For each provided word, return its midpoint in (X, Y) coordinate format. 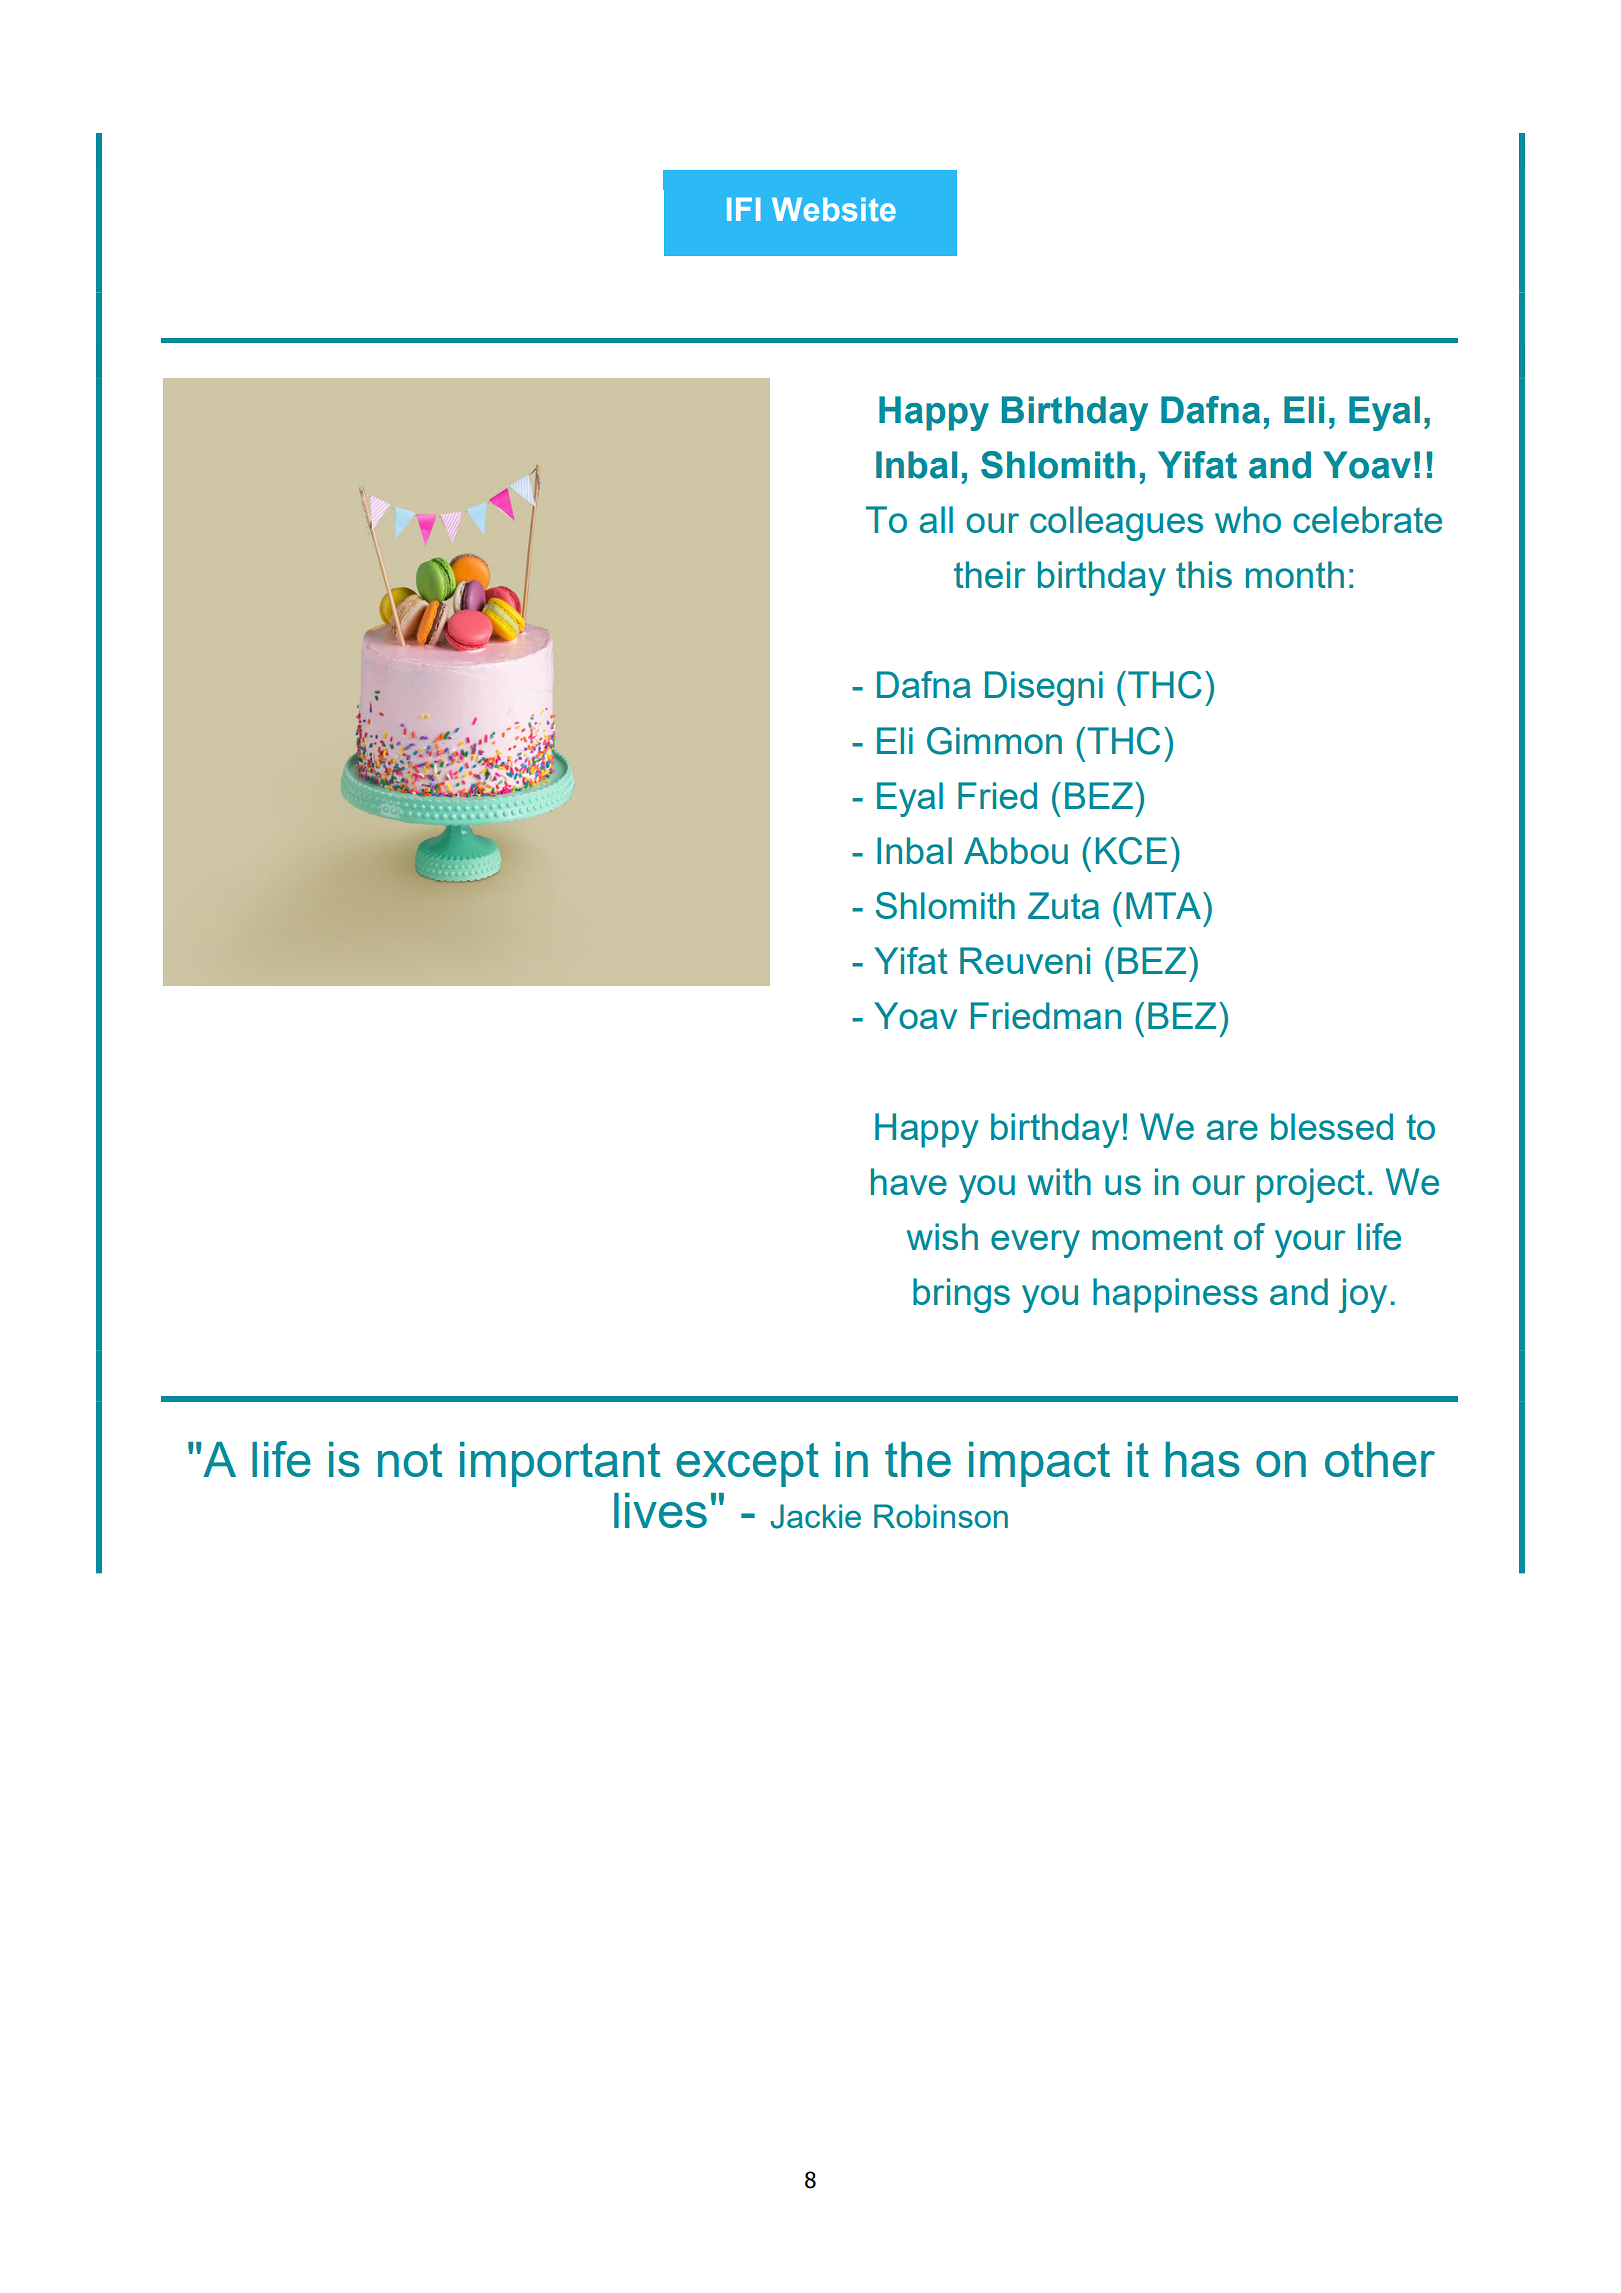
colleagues (1116, 523)
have (909, 1181)
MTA (1163, 905)
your (1310, 1244)
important (560, 1464)
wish (942, 1236)
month (1295, 574)
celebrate (1367, 519)
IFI (744, 209)
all (936, 519)
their (990, 574)
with (1059, 1181)
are (1232, 1130)
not (410, 1460)
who (1248, 519)
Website (834, 209)
